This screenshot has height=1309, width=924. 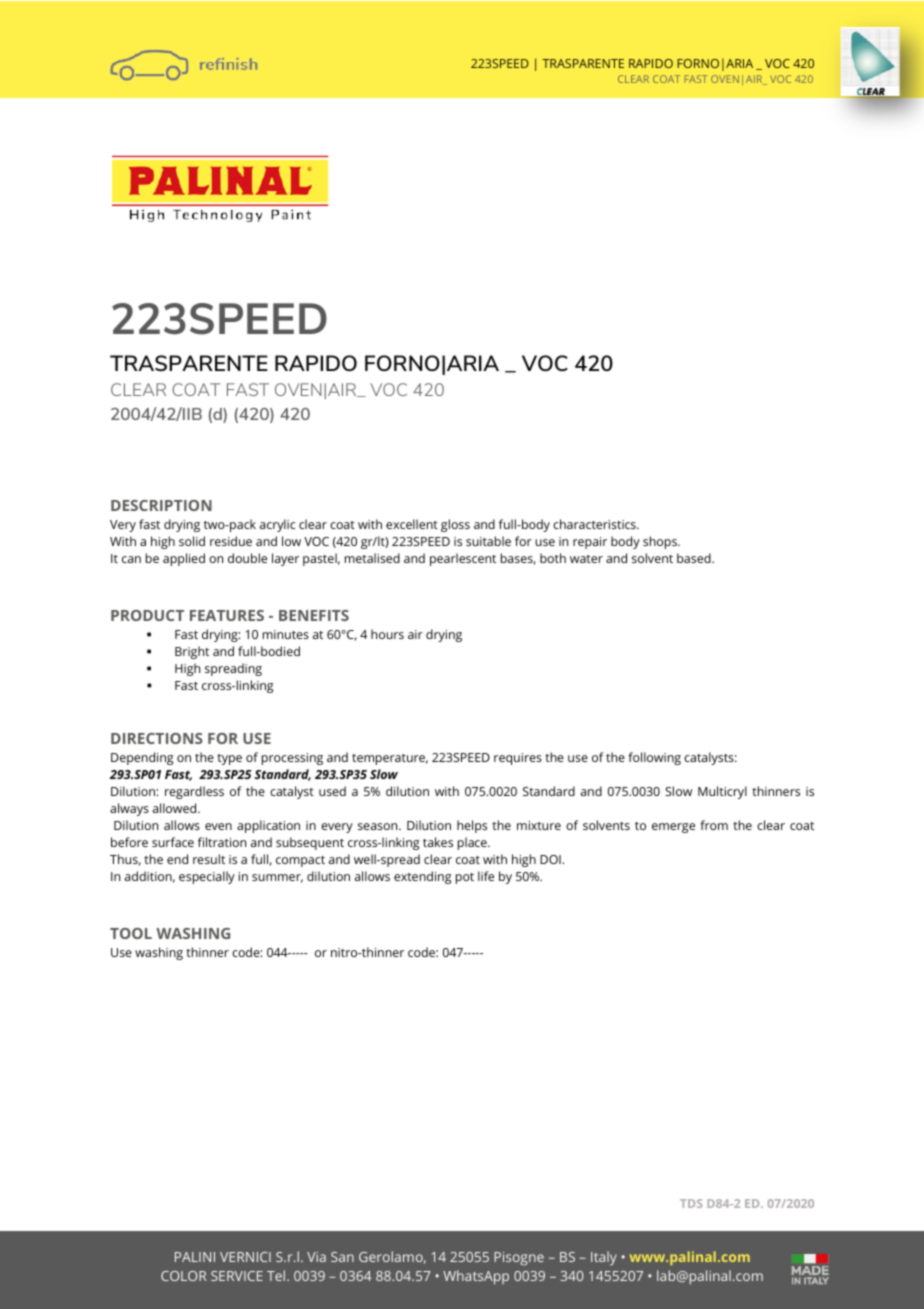 What do you see at coordinates (438, 842) in the screenshot?
I see `takes` at bounding box center [438, 842].
